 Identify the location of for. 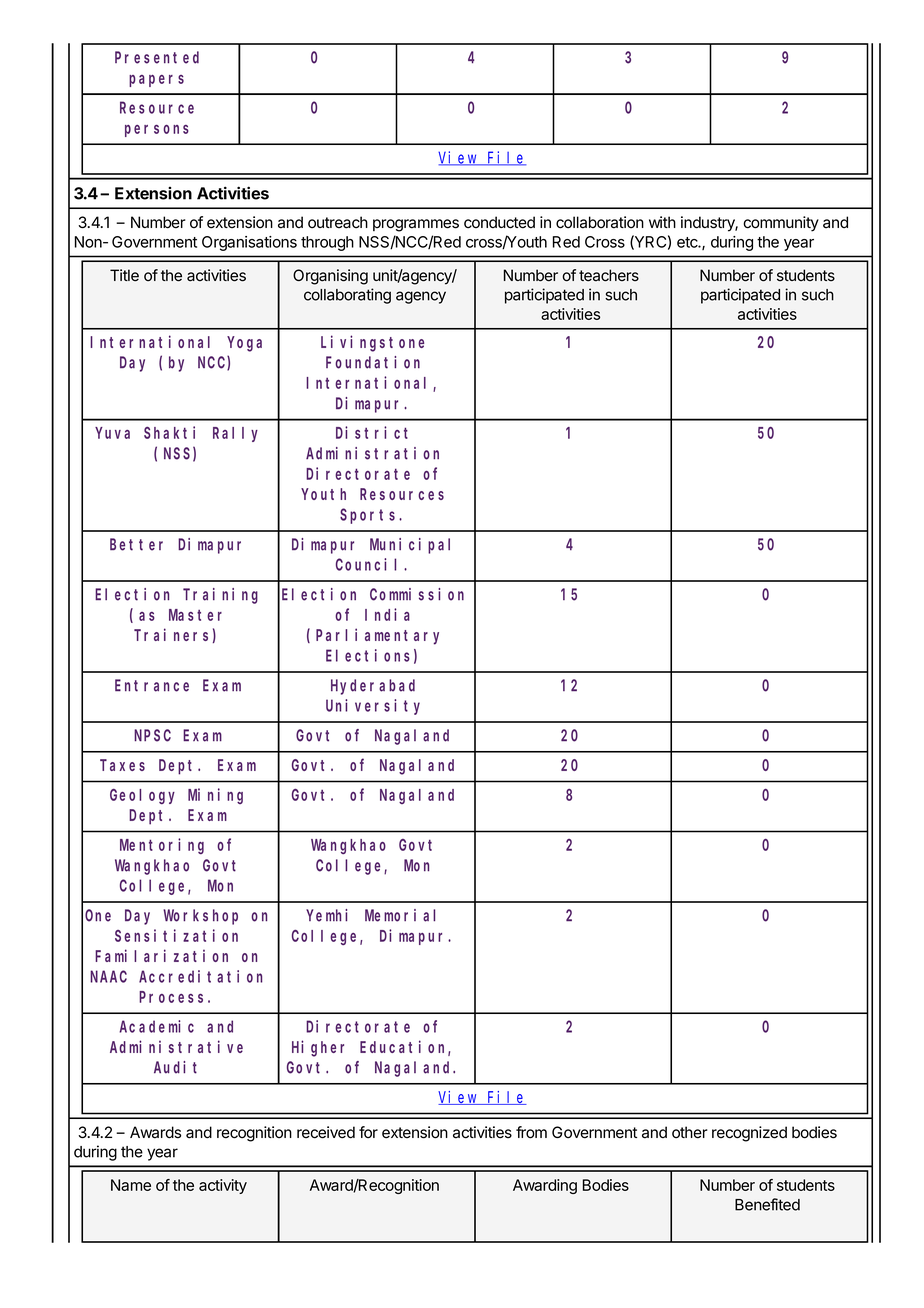
(368, 1132).
